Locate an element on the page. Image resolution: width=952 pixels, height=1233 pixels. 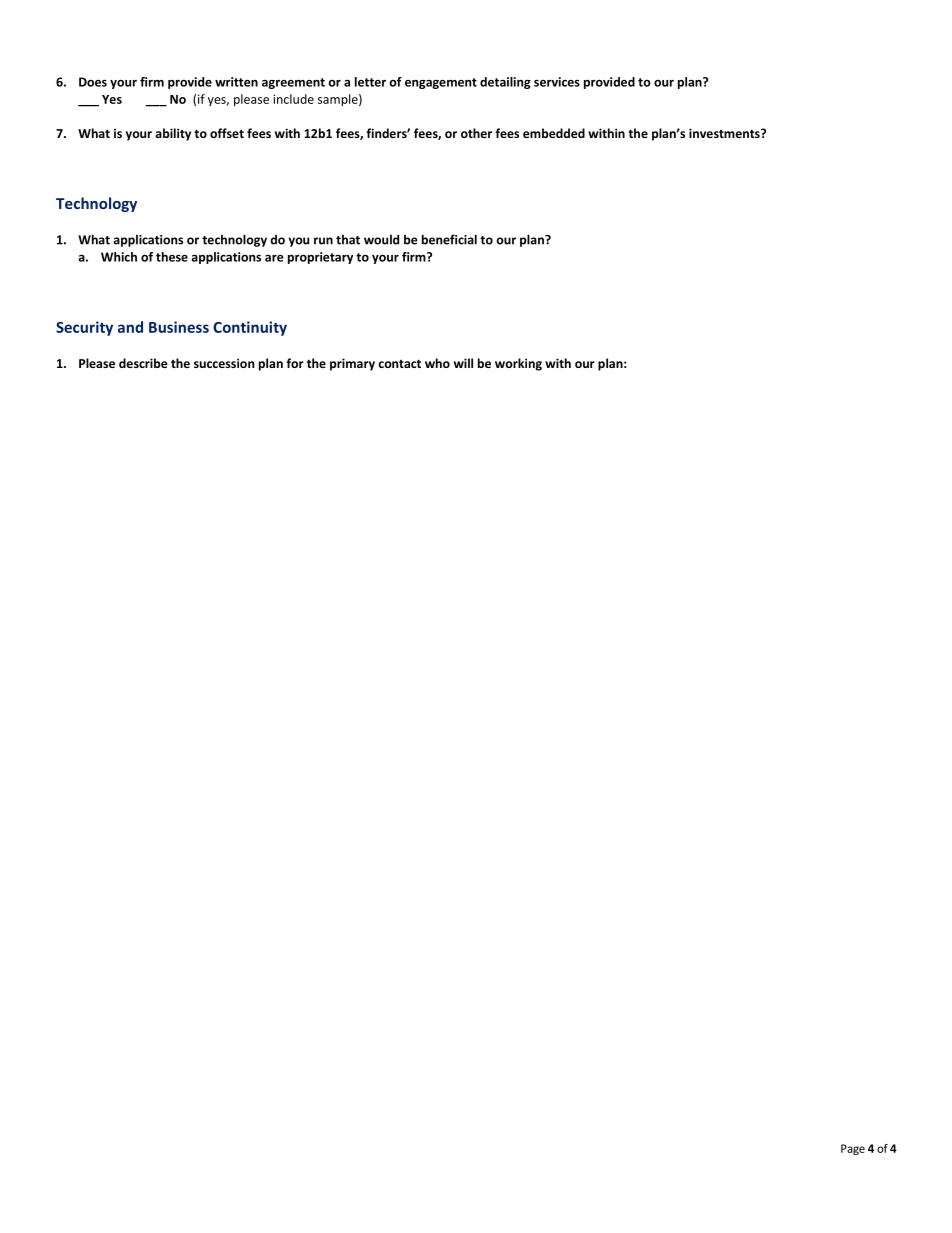
ability is located at coordinates (173, 134).
